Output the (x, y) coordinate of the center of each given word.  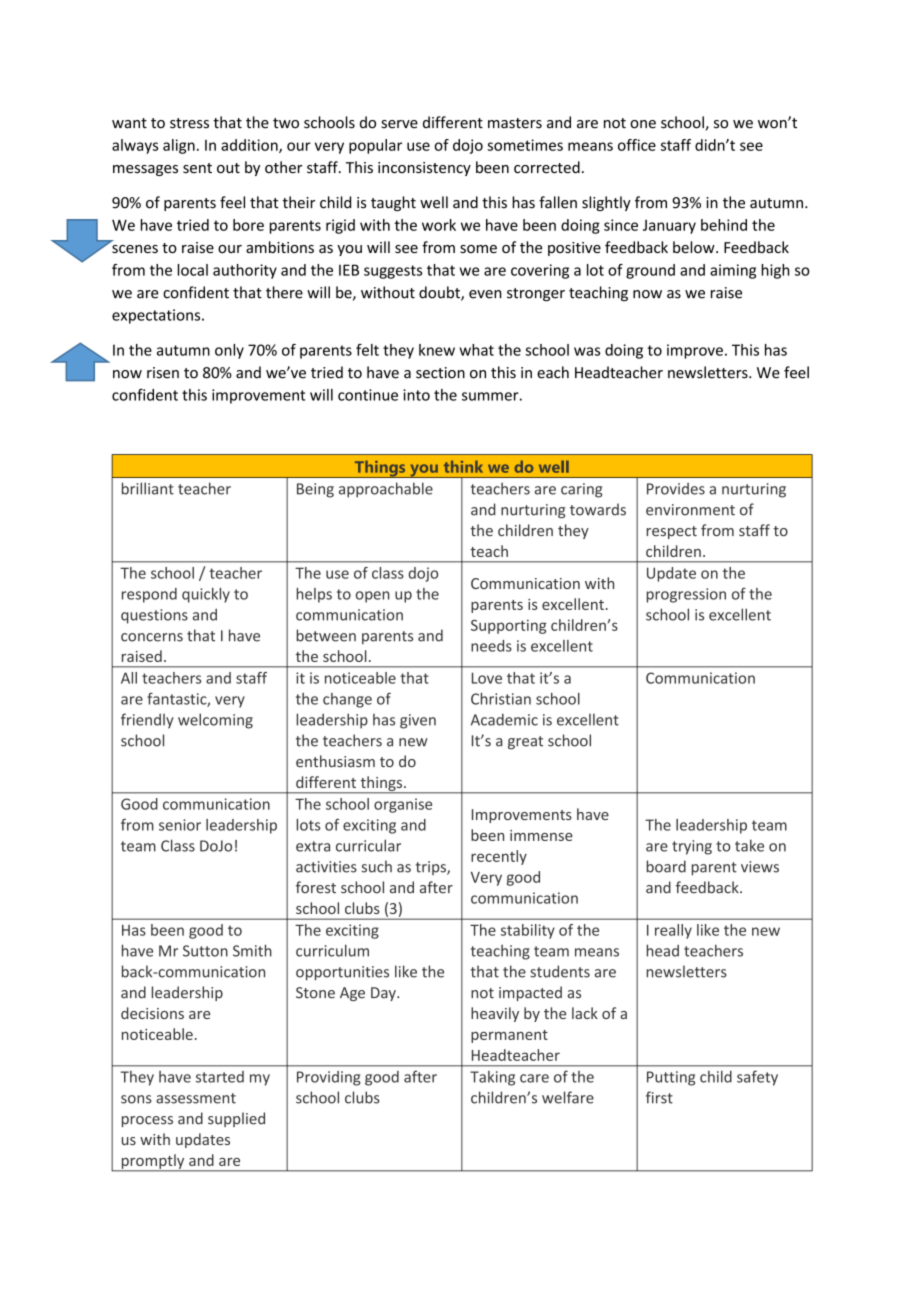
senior (180, 825)
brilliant (148, 488)
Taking (492, 1078)
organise (403, 805)
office (637, 145)
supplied (236, 1119)
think (463, 467)
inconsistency (424, 169)
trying (692, 847)
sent (197, 168)
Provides (676, 489)
